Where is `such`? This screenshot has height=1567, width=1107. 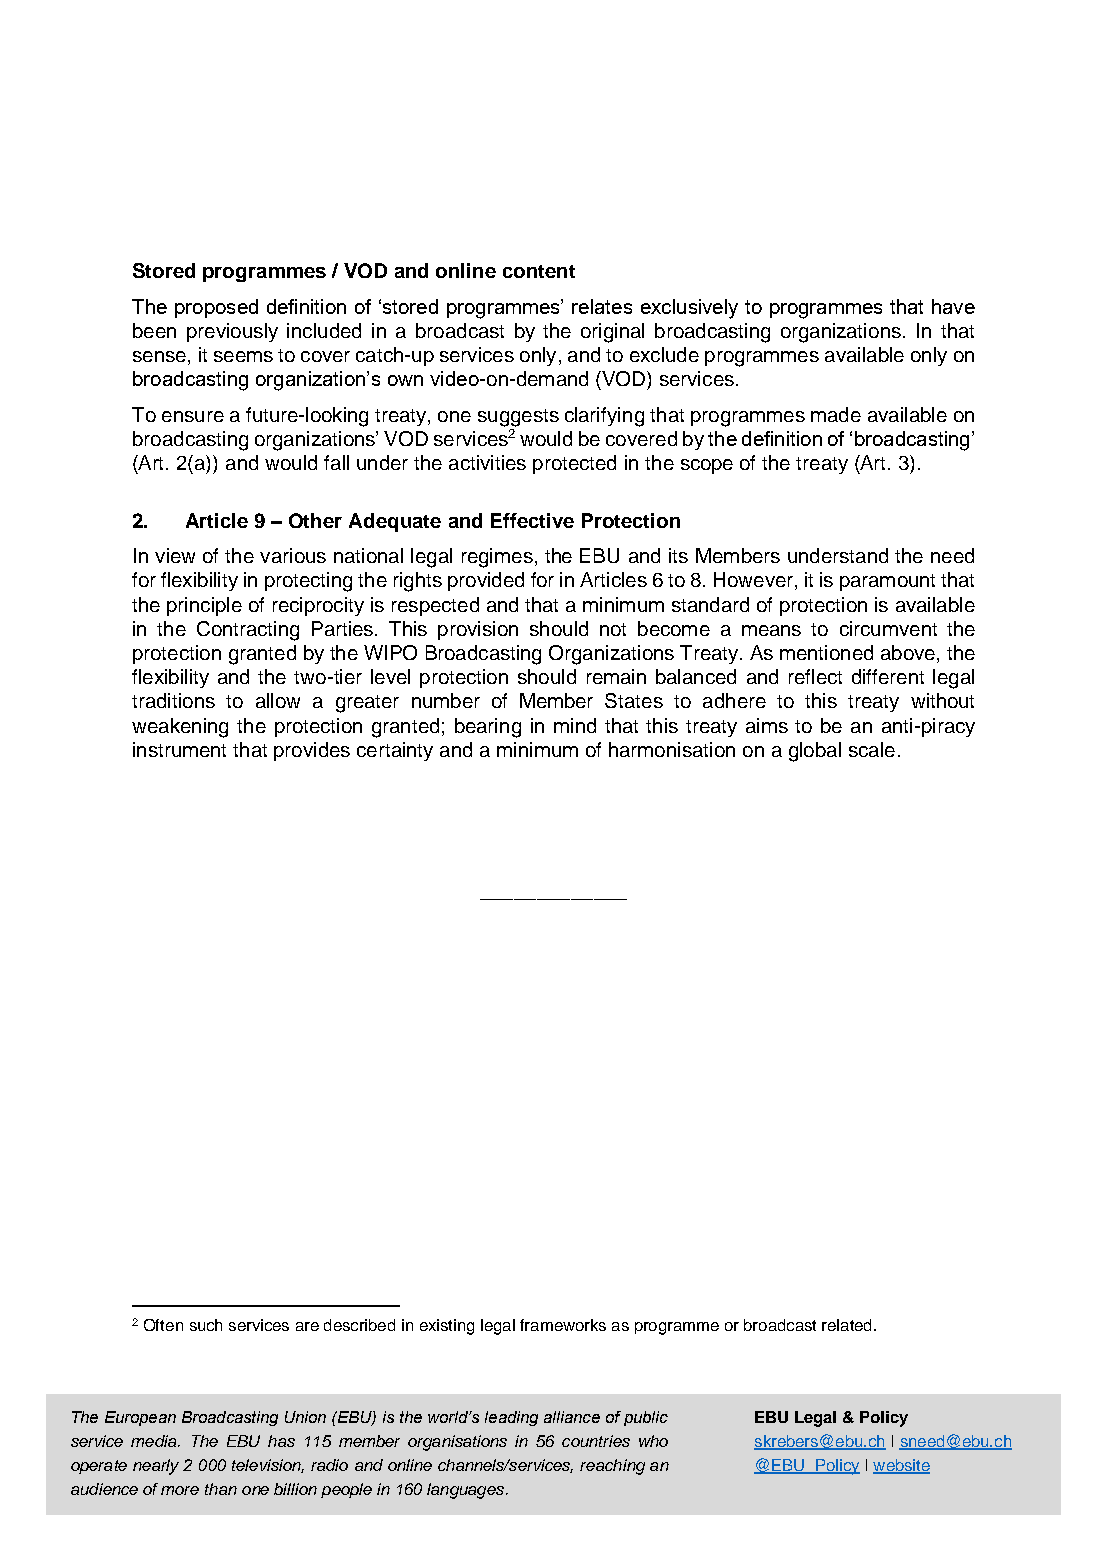
such is located at coordinates (206, 1325).
